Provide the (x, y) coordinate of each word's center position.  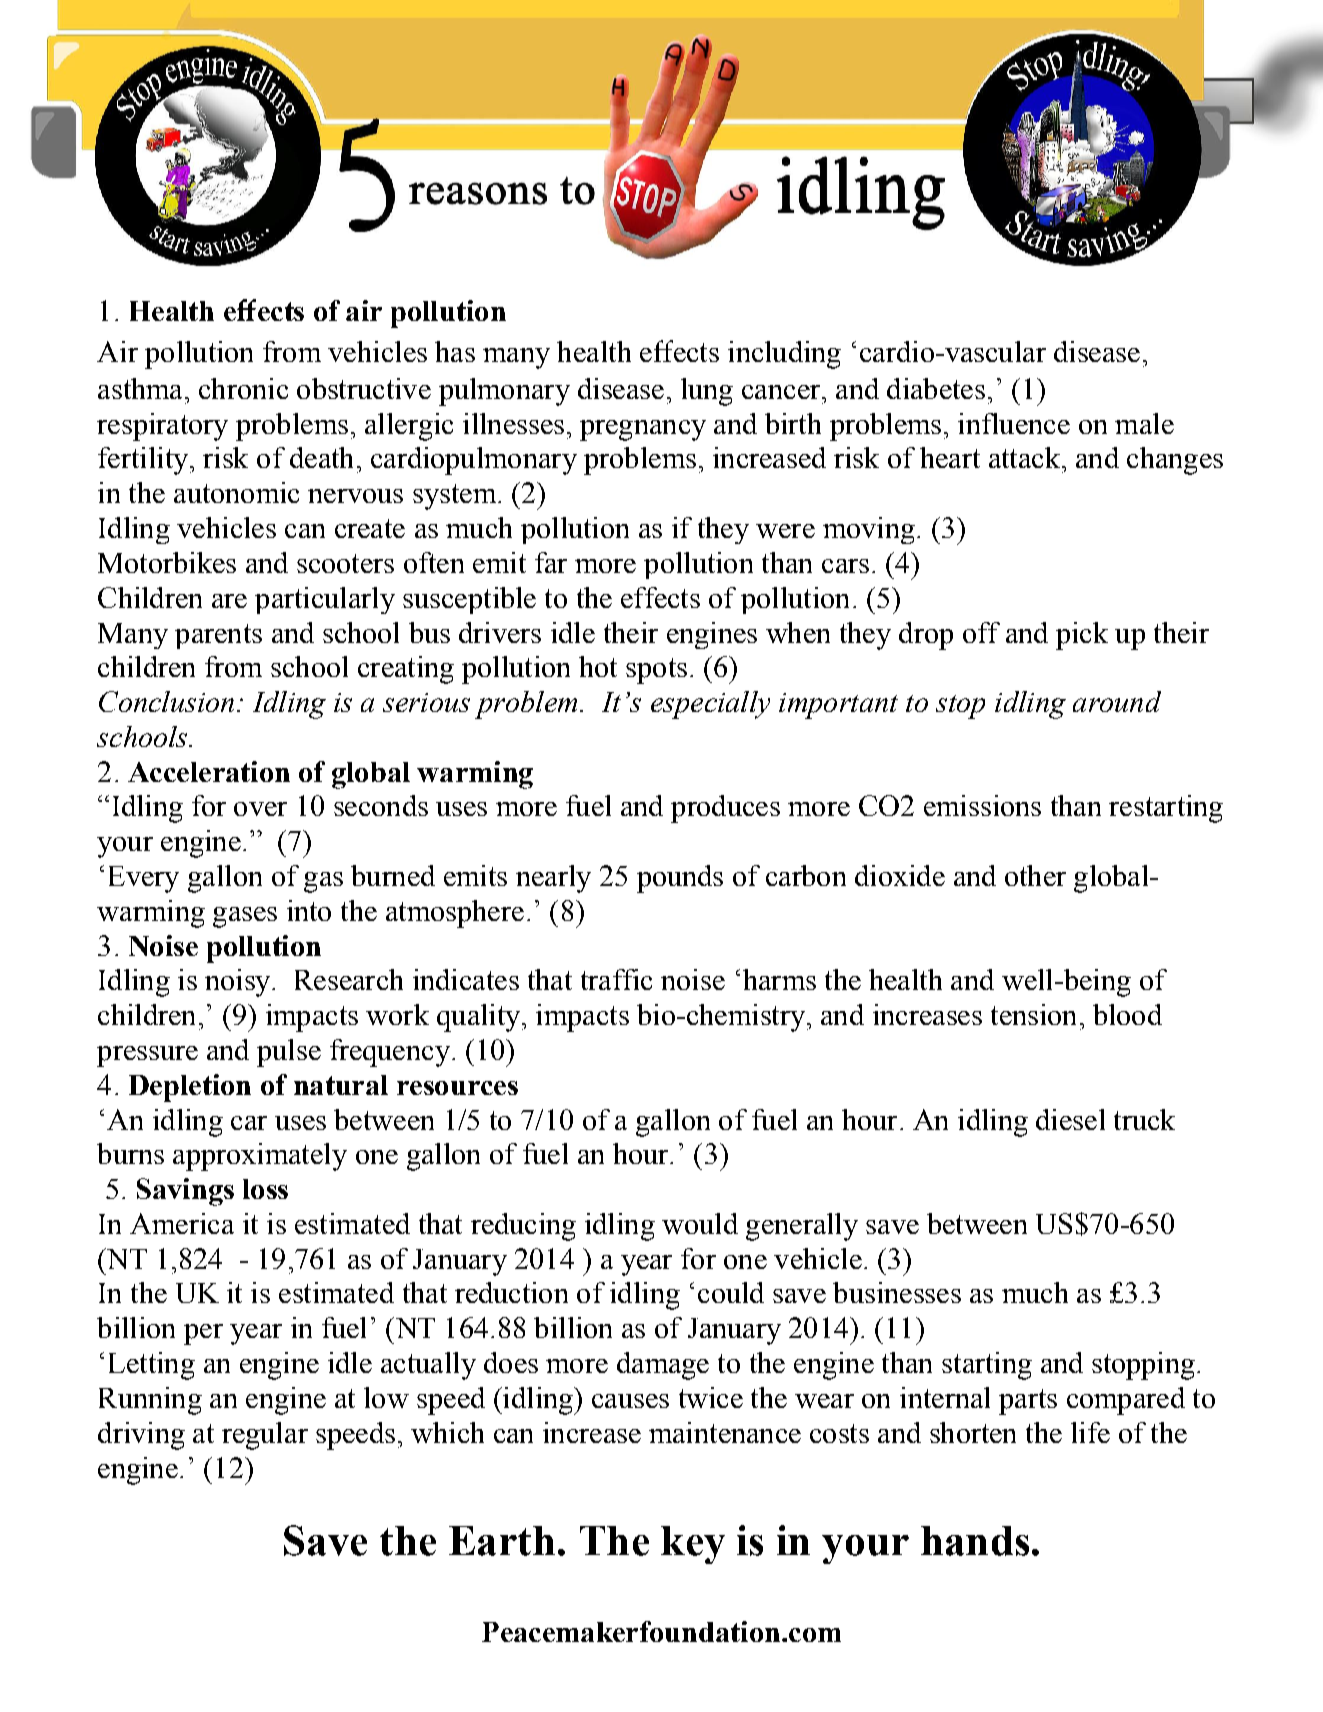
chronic (243, 388)
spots (656, 671)
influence (1014, 423)
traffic (616, 979)
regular (265, 1436)
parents (218, 636)
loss (265, 1189)
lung (707, 392)
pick (1082, 636)
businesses (897, 1292)
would (700, 1223)
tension (1033, 1014)
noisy (239, 983)
